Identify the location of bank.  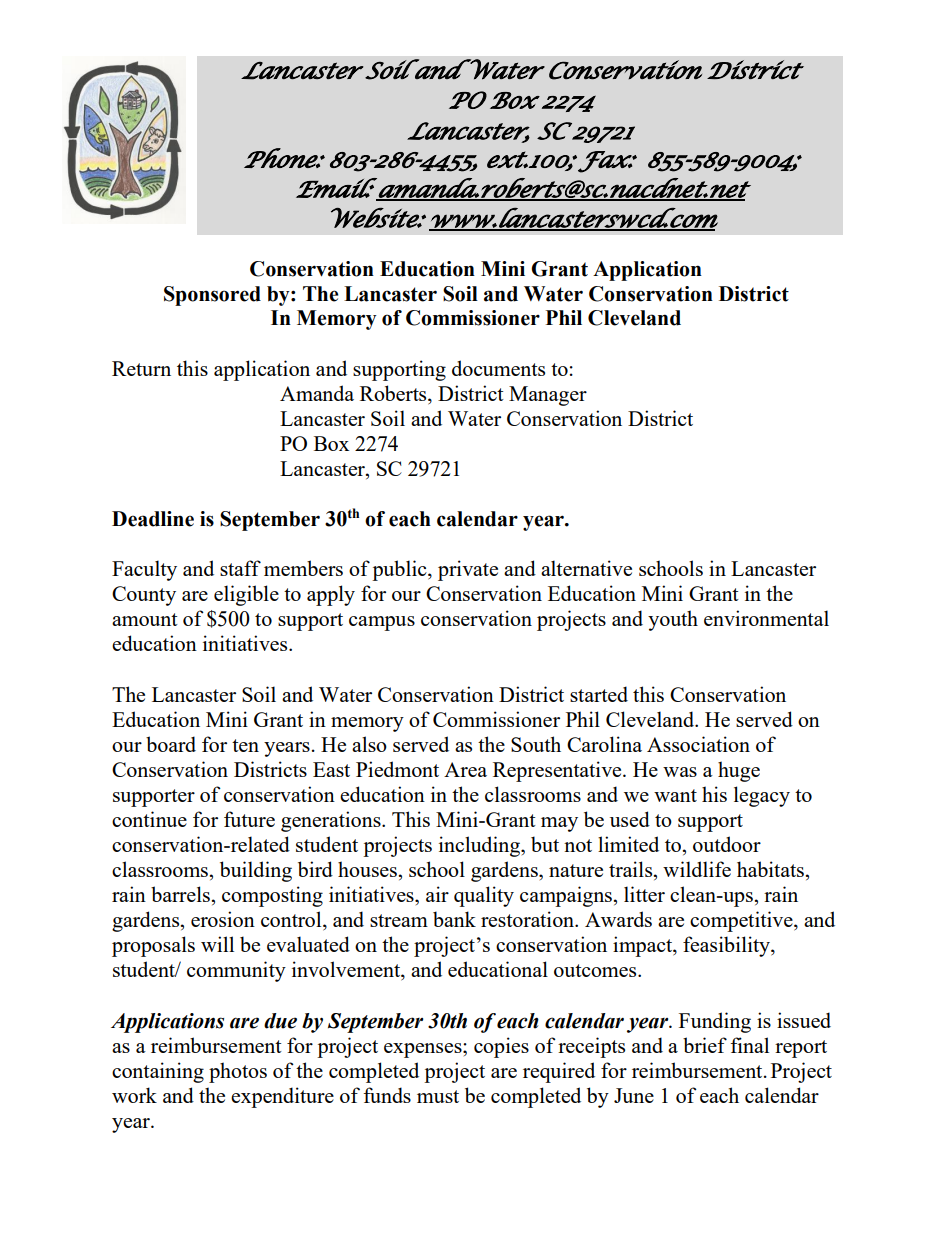
(454, 919).
